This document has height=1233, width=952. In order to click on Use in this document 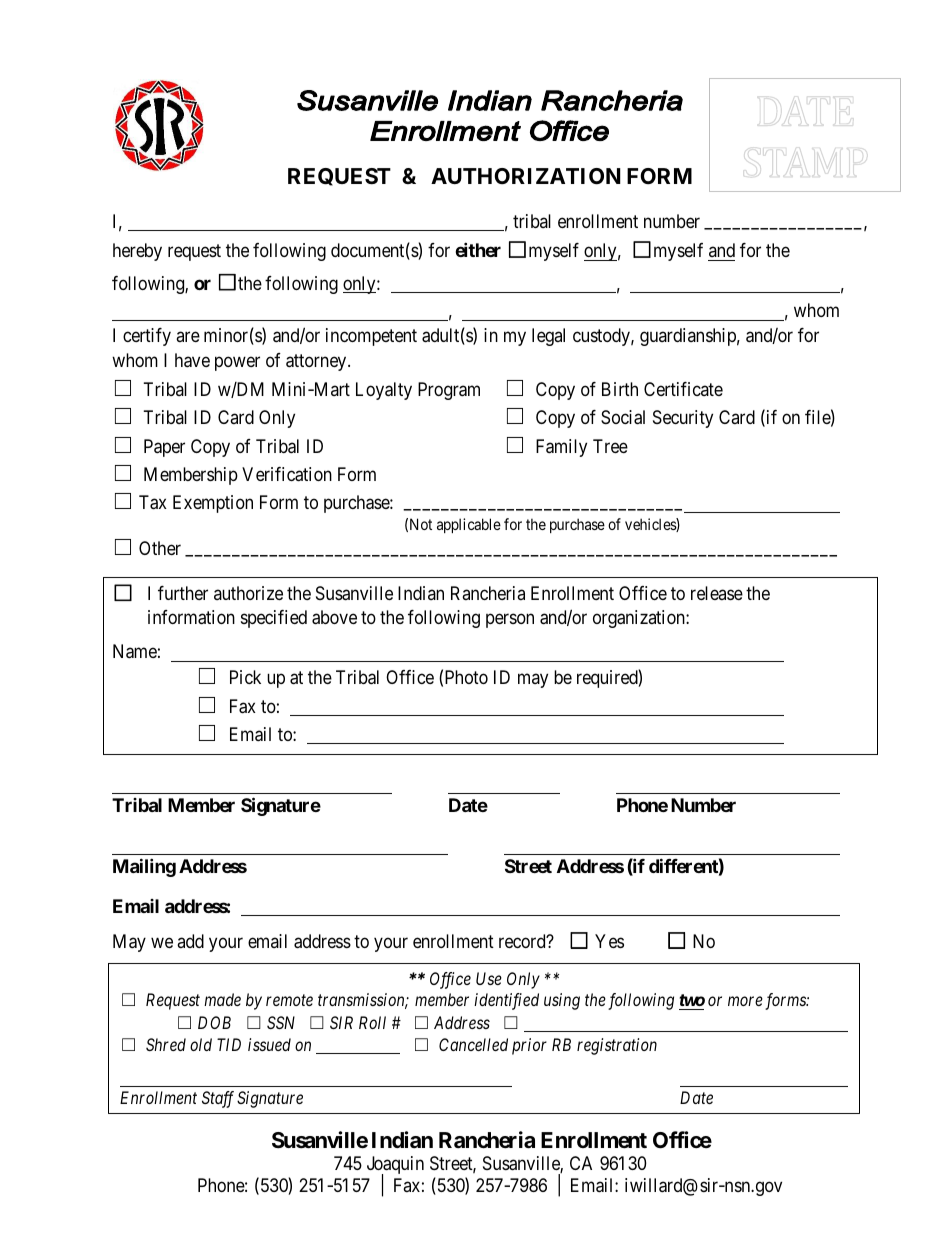, I will do `click(489, 978)`.
